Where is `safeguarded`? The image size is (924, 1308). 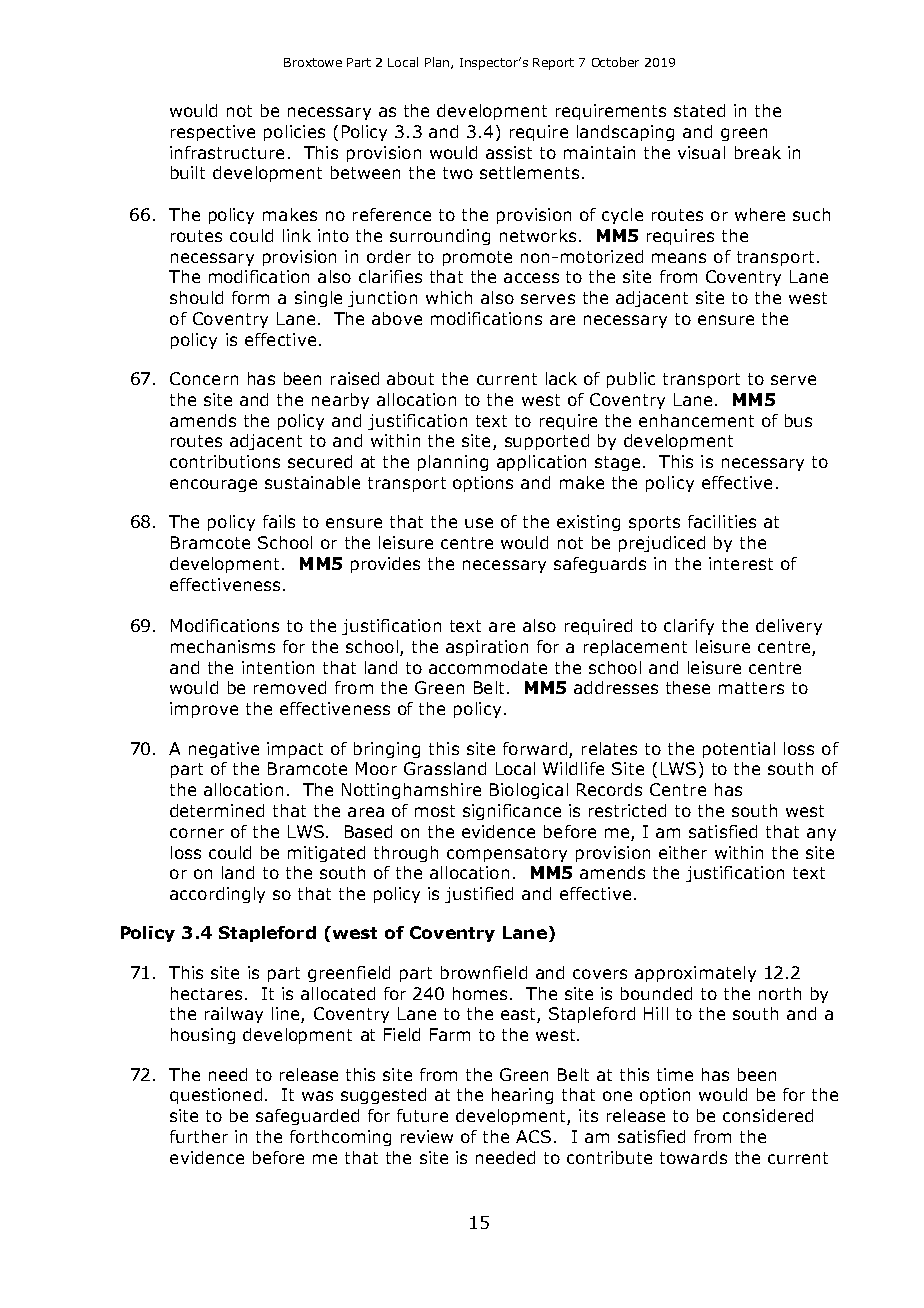
safeguarded is located at coordinates (307, 1117).
